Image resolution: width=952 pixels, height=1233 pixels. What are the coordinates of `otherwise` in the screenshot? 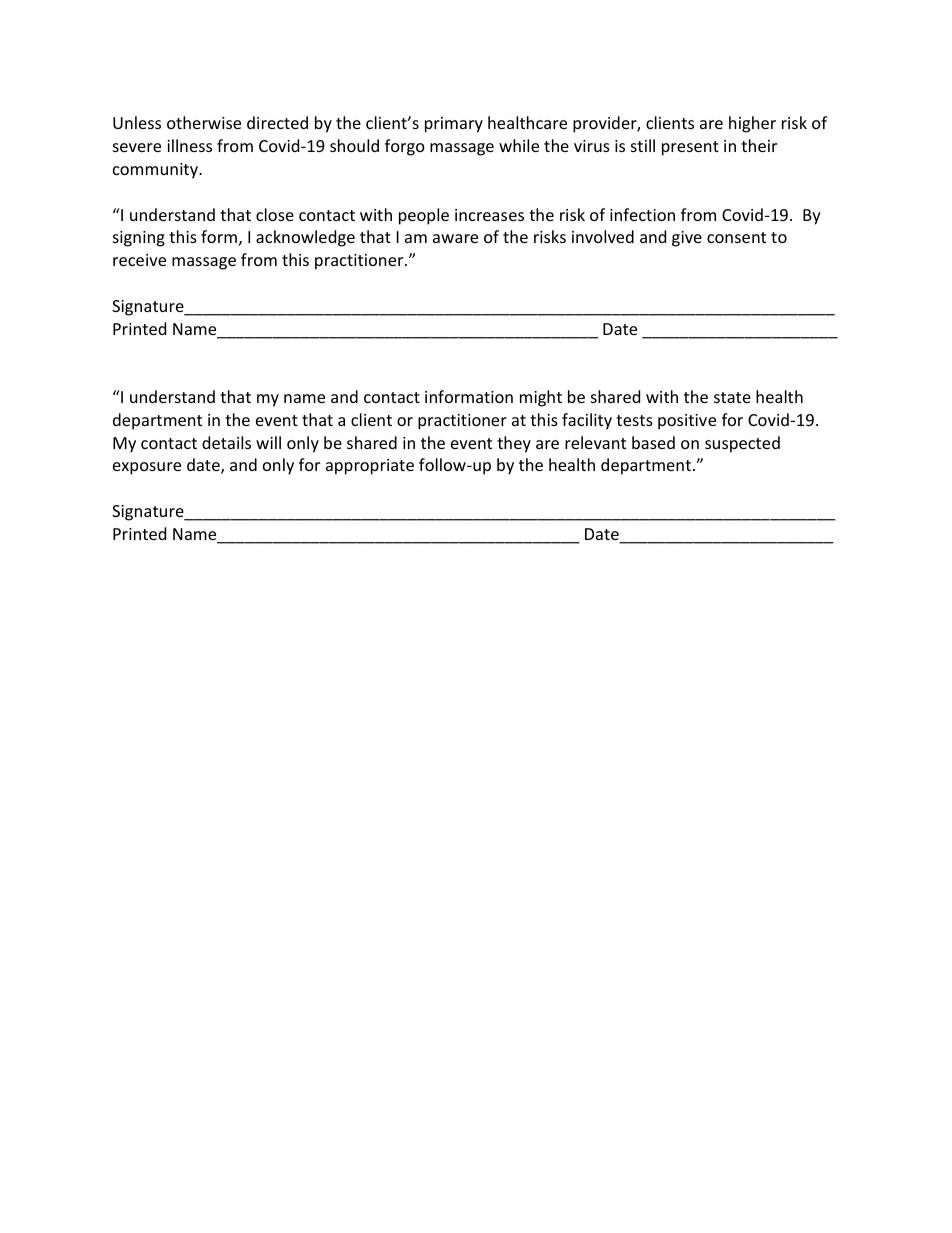 It's located at (204, 122).
